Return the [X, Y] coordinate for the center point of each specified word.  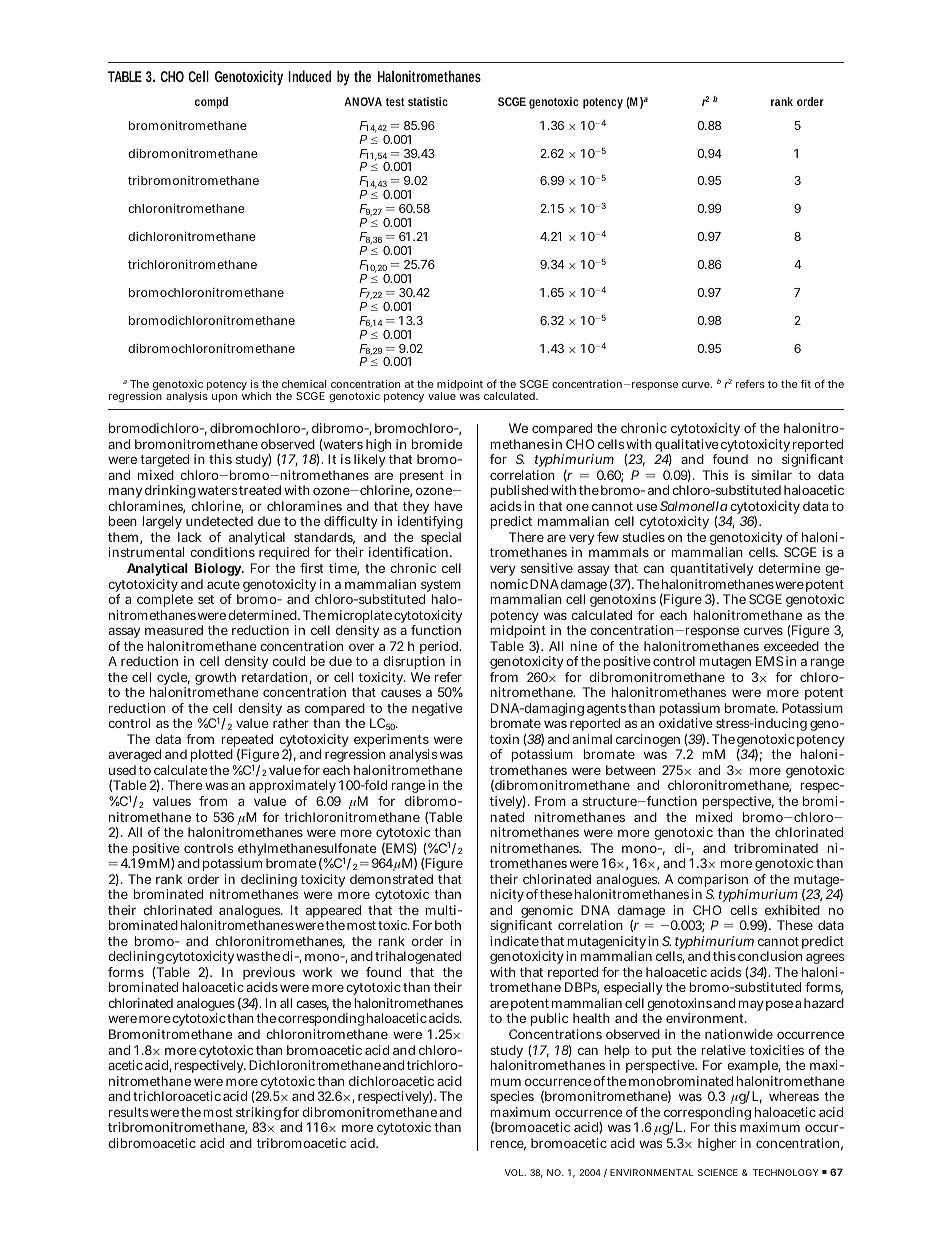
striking [258, 1115]
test [395, 102]
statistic [428, 101]
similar [771, 475]
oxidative [686, 723]
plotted [212, 757]
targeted [164, 462]
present [422, 477]
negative [437, 709]
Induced [309, 76]
